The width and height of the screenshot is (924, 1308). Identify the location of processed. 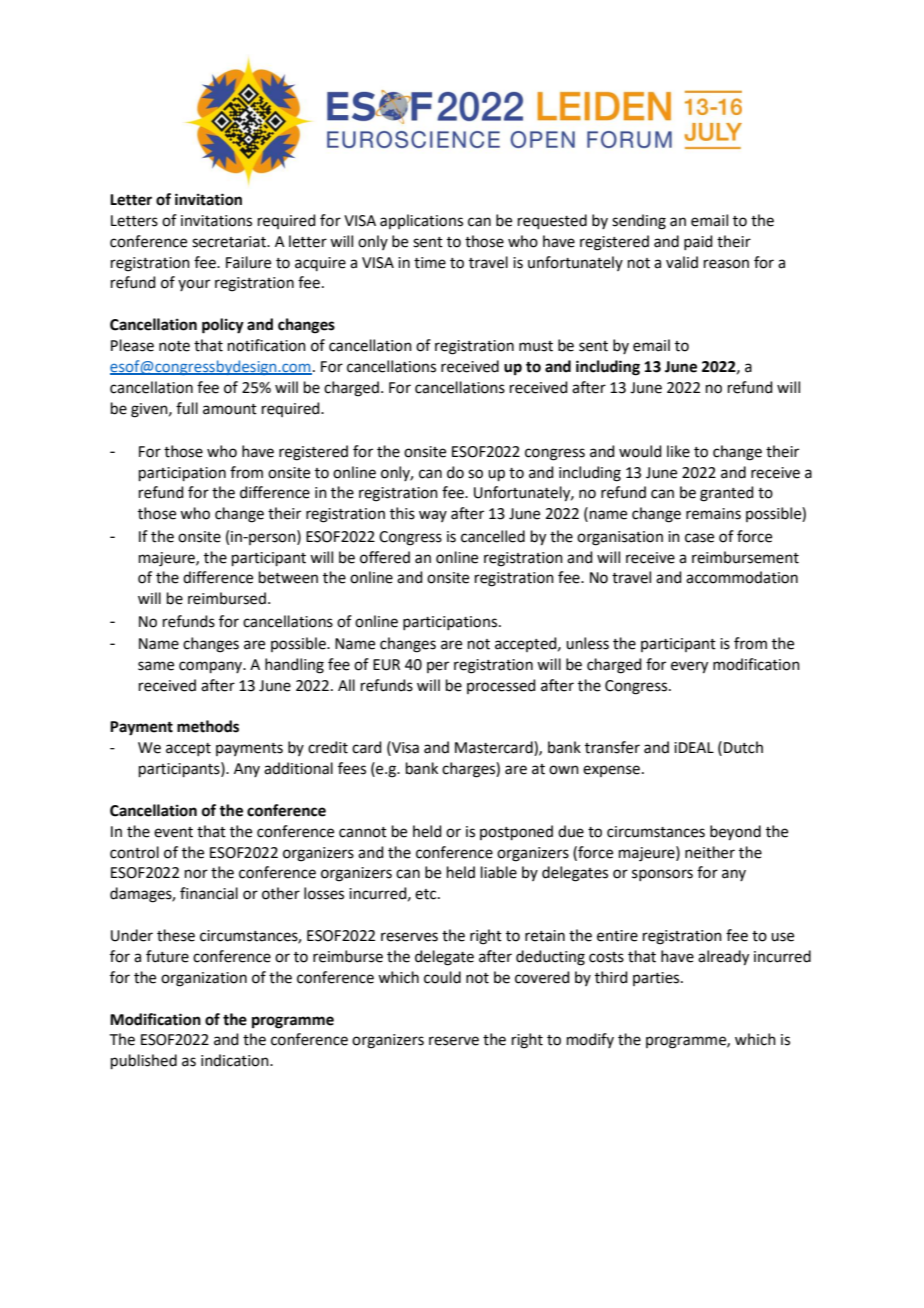
(501, 686).
